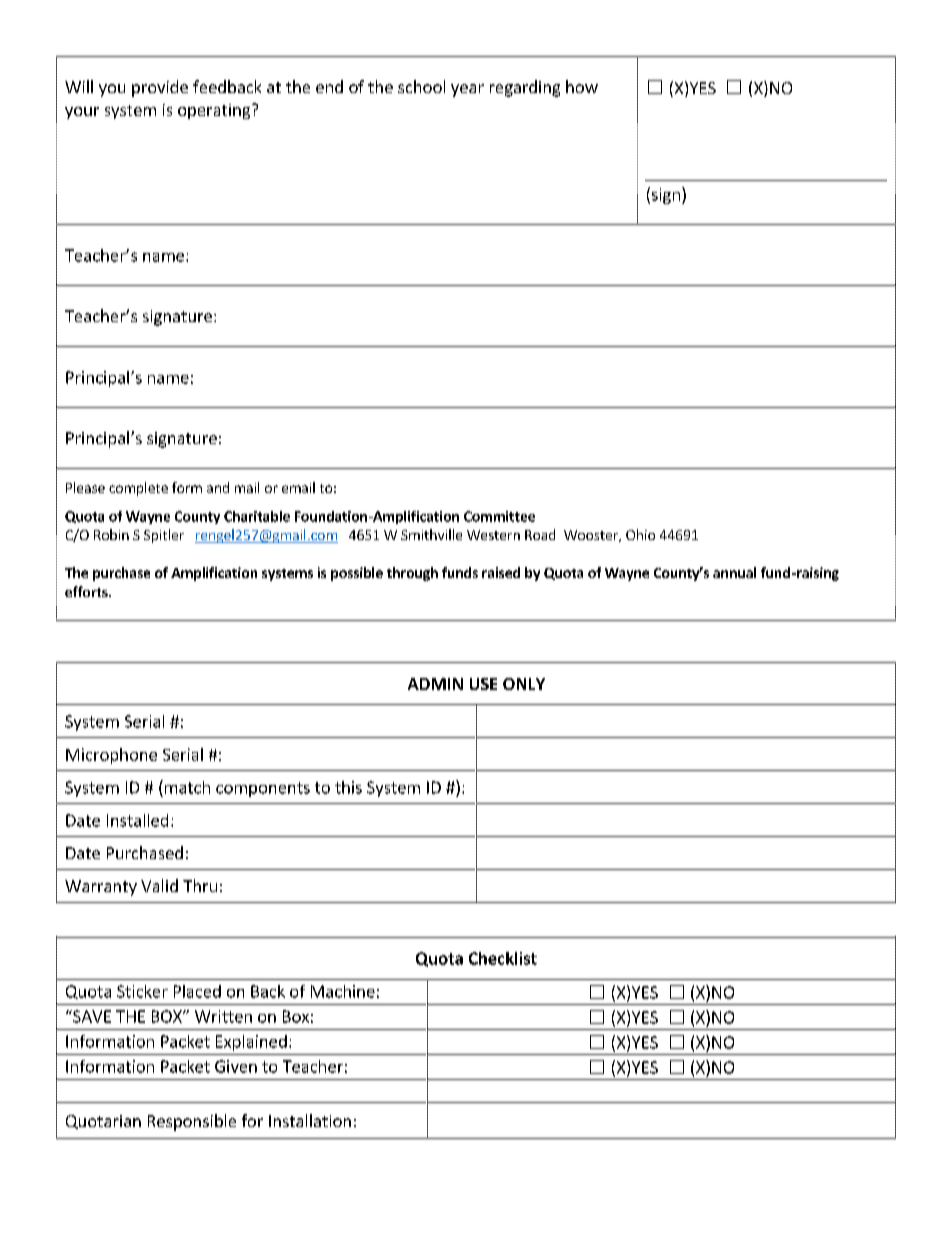  Describe the element at coordinates (582, 86) in the page. I see `how` at that location.
